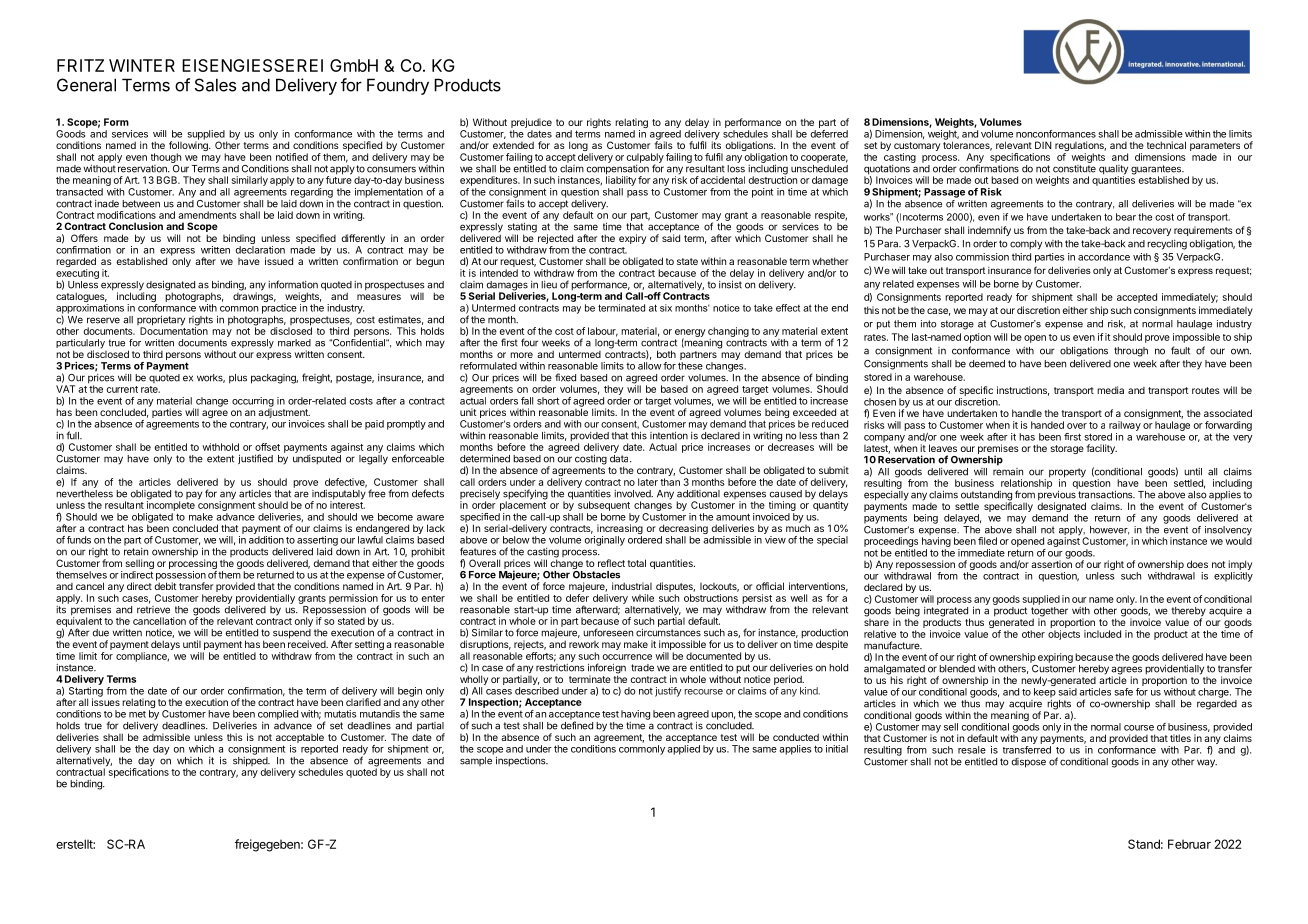 The height and width of the screenshot is (924, 1308). What do you see at coordinates (165, 585) in the screenshot?
I see `debit` at bounding box center [165, 585].
